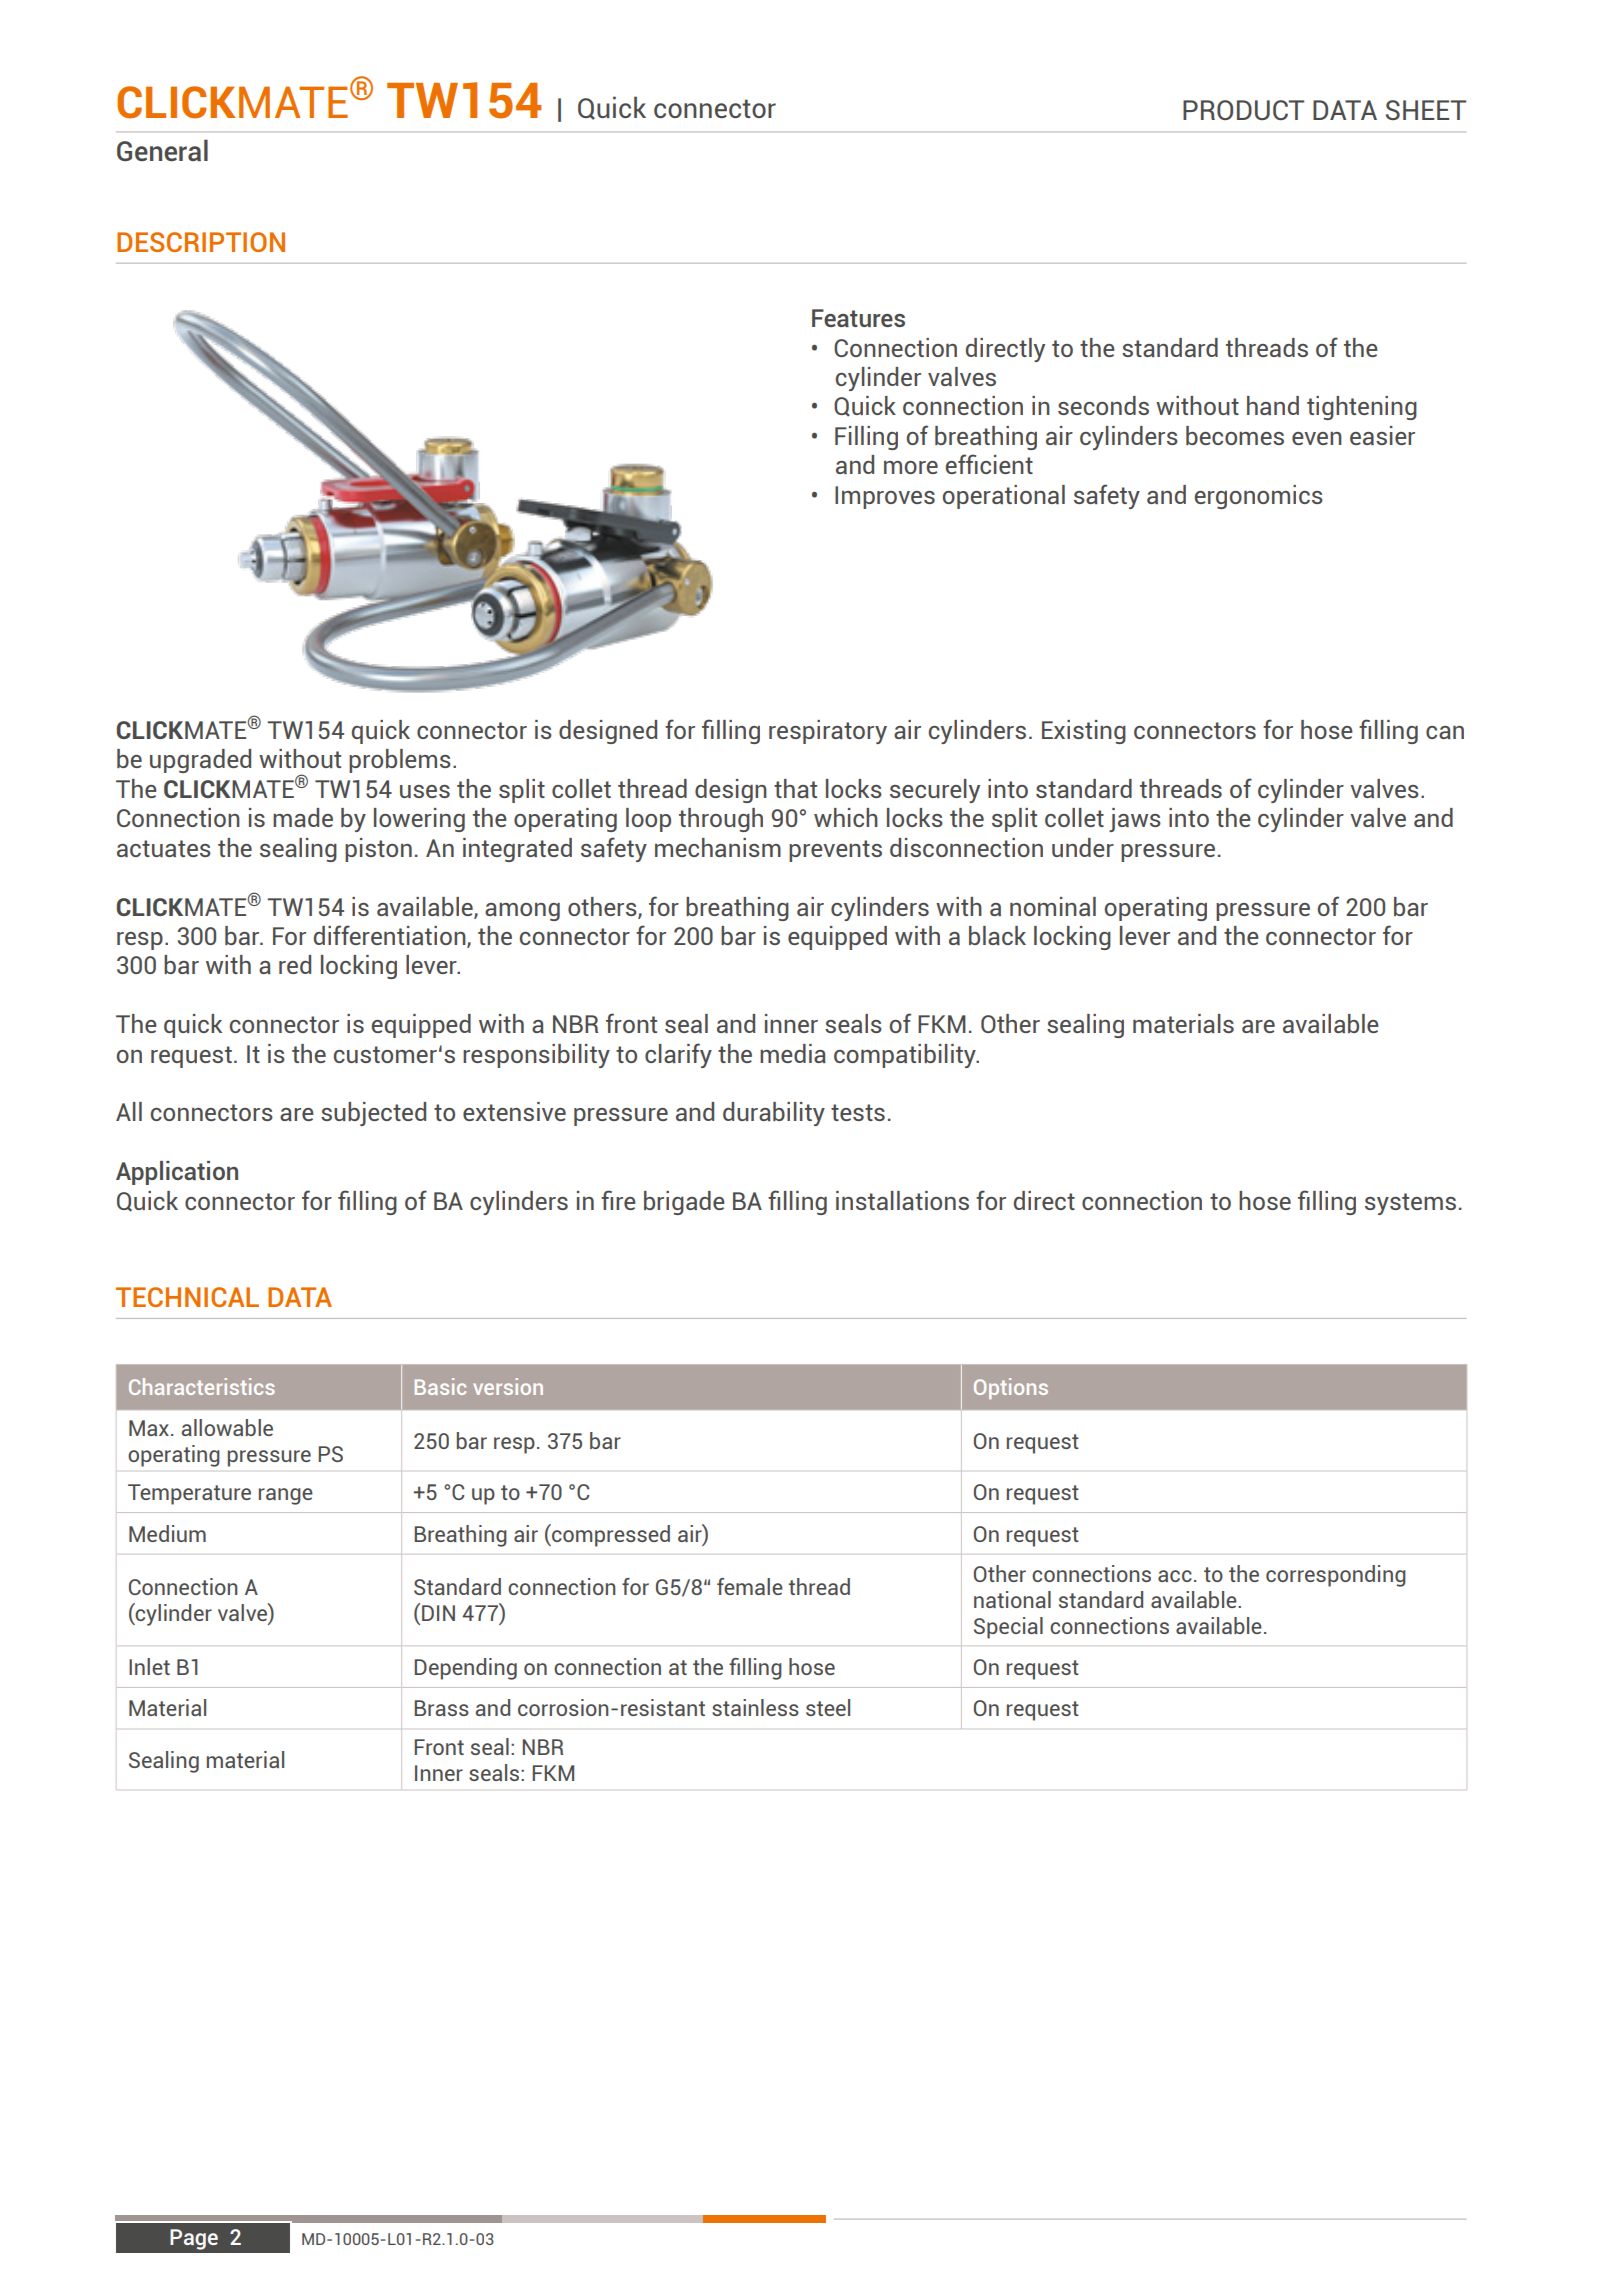 This document has height=2293, width=1621. Describe the element at coordinates (1243, 110) in the document. I see `PRODUCT` at that location.
